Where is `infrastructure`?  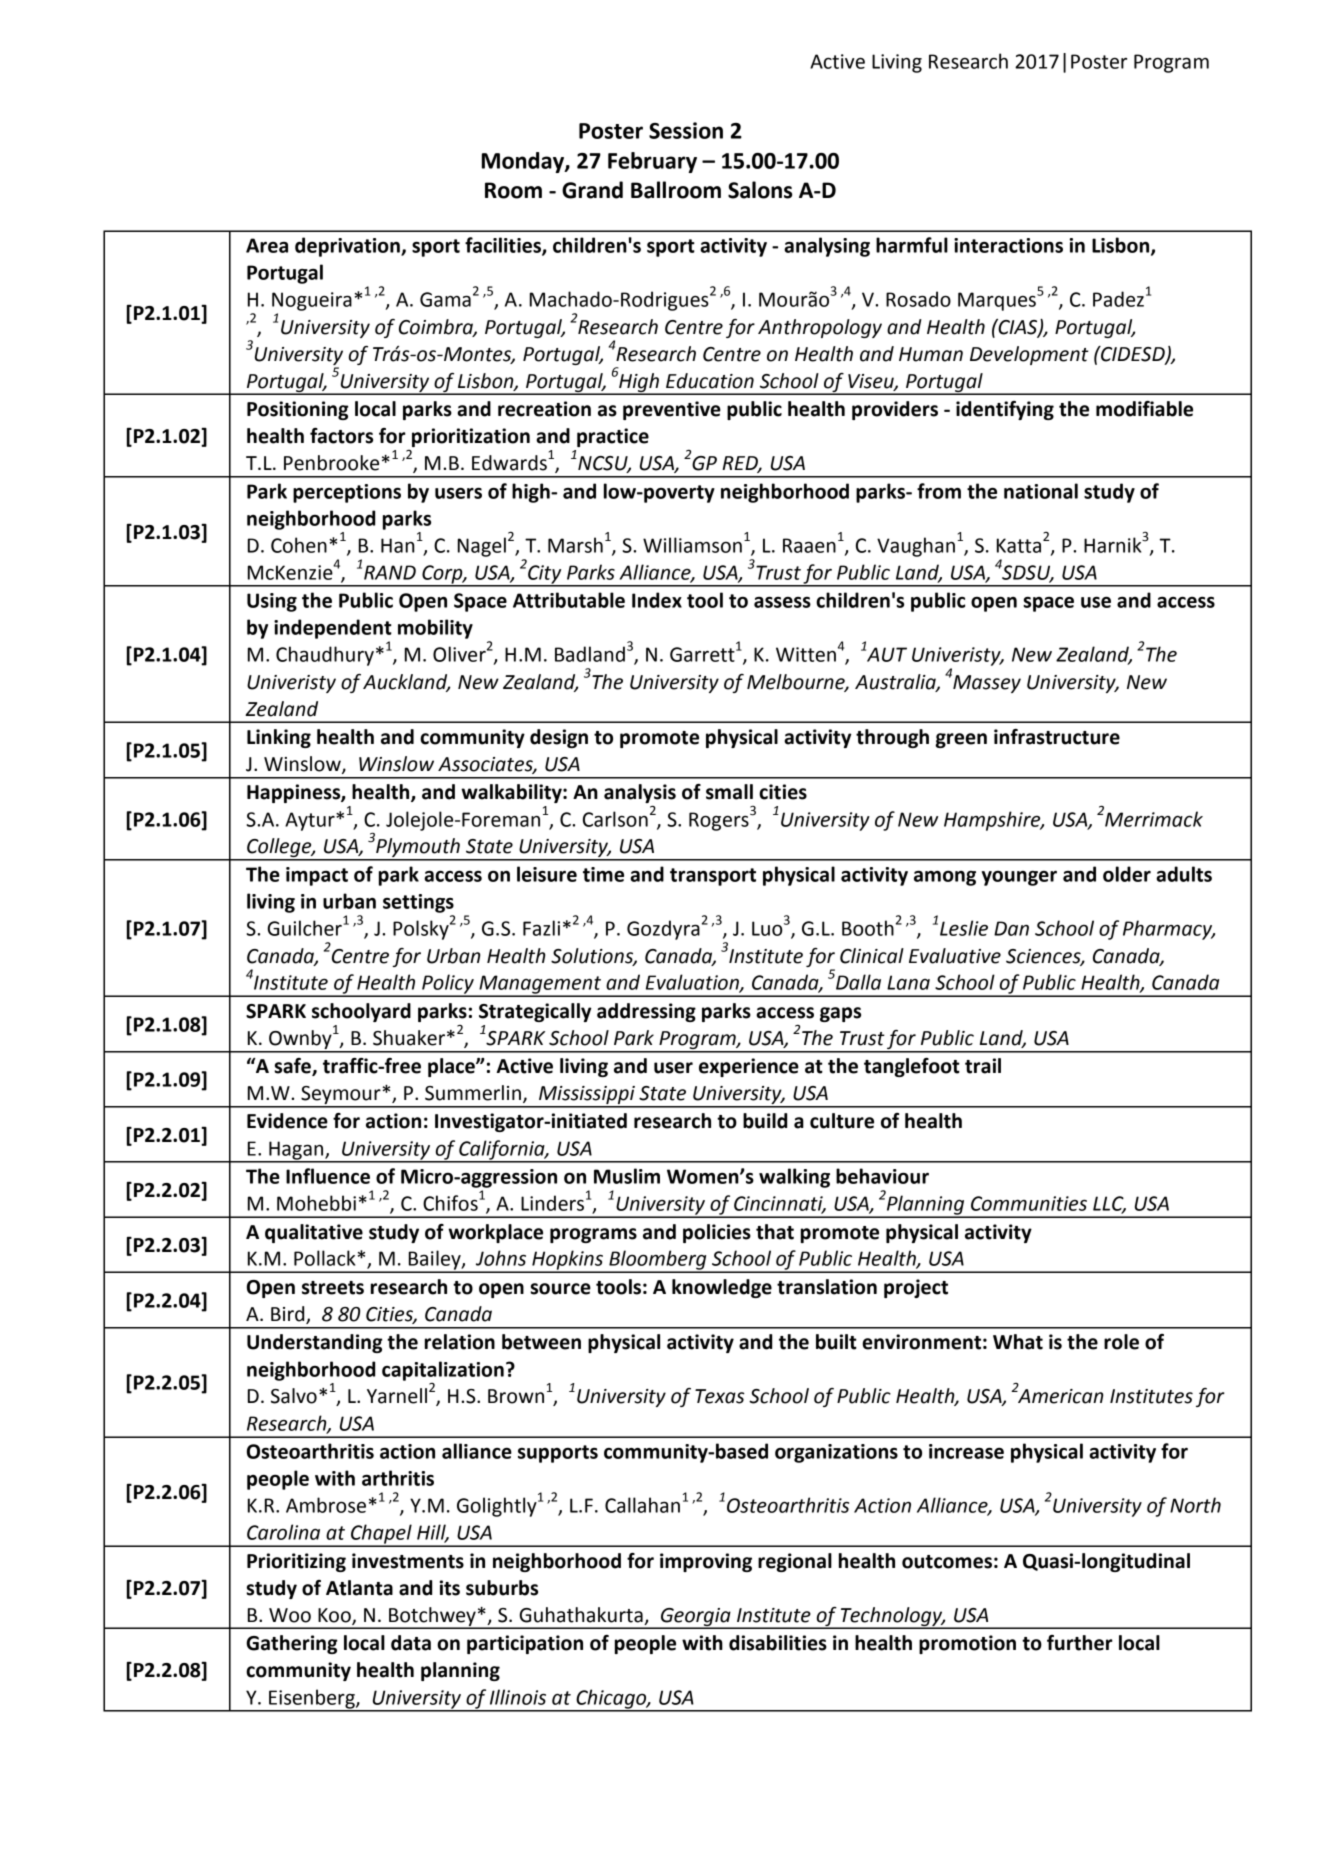
infrastructure is located at coordinates (1057, 737).
